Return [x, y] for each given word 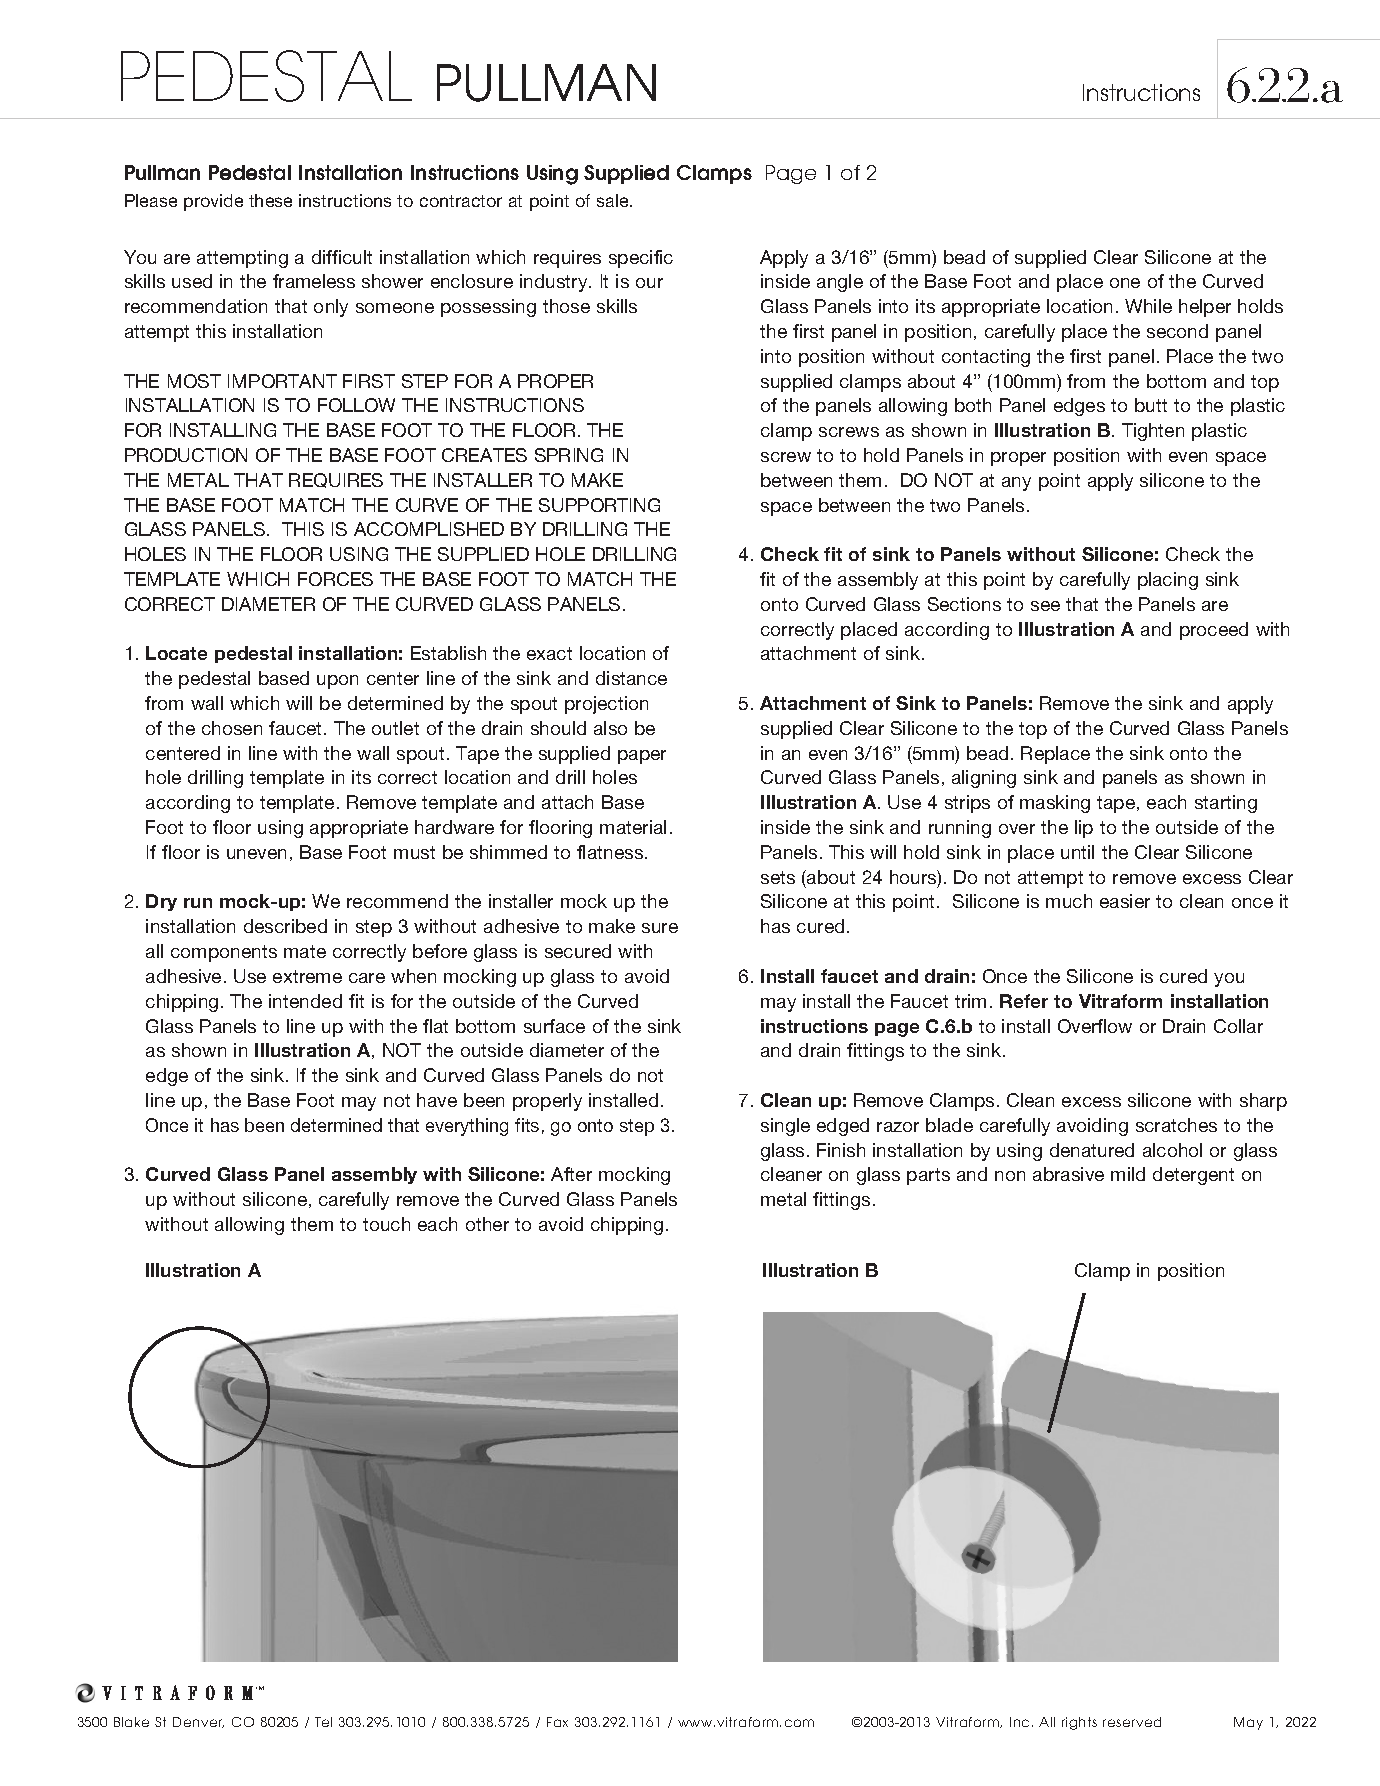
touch [386, 1224]
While [1148, 306]
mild [1128, 1174]
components [224, 953]
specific [641, 259]
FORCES [335, 579]
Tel [323, 1722]
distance [631, 678]
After [571, 1174]
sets [778, 877]
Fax [557, 1722]
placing [1168, 581]
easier [1125, 901]
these [270, 200]
